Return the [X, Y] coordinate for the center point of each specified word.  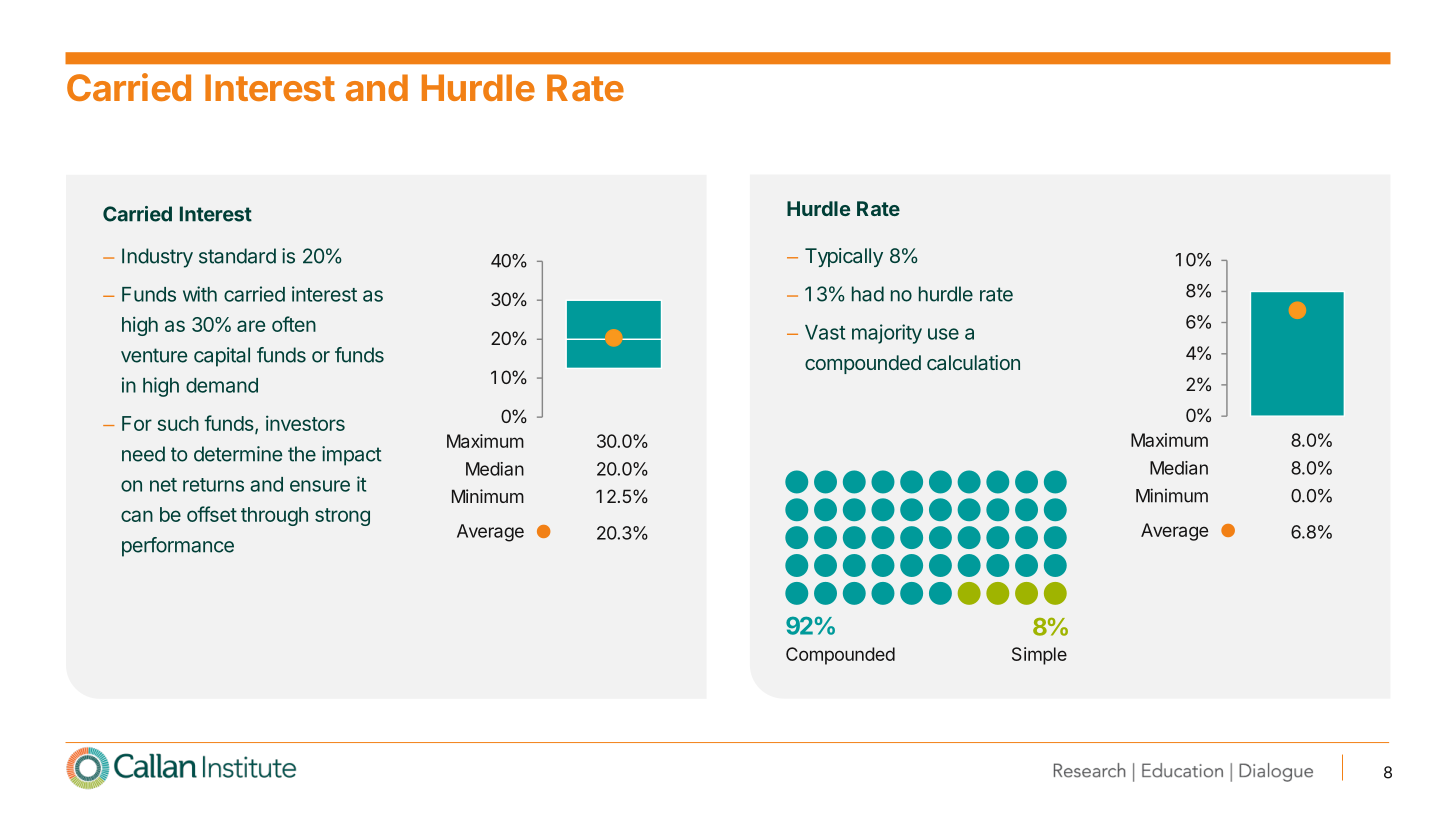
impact [352, 456]
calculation [973, 362]
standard [237, 256]
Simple [1039, 656]
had [868, 294]
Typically [844, 257]
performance [178, 547]
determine [238, 454]
